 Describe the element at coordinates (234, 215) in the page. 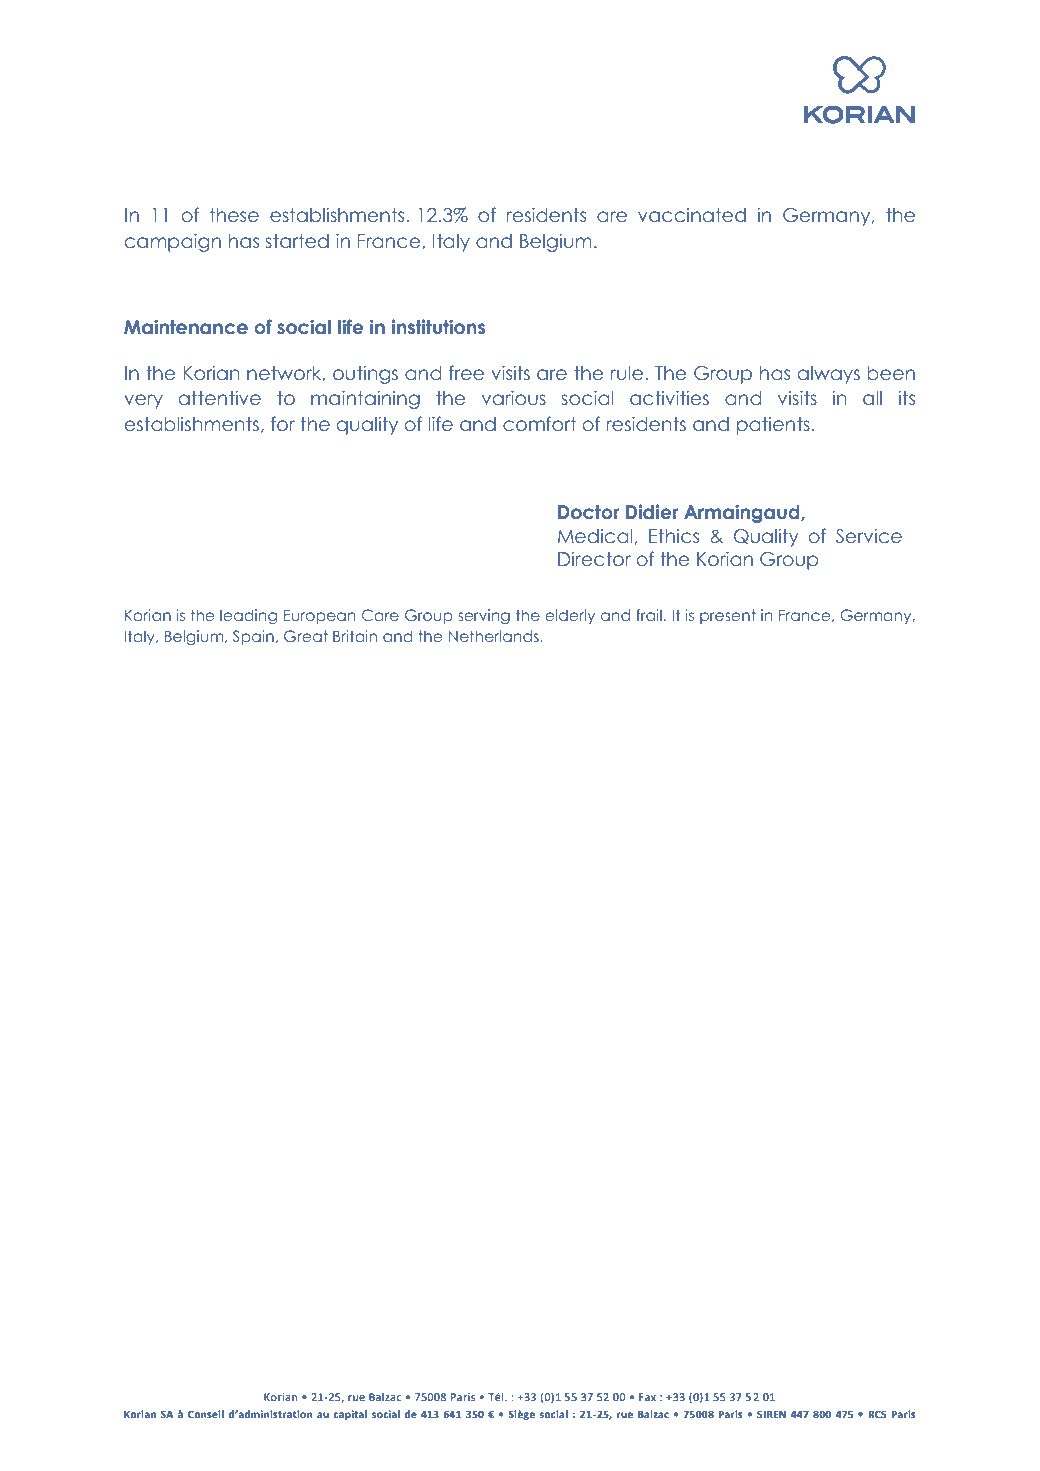

I see `these` at that location.
